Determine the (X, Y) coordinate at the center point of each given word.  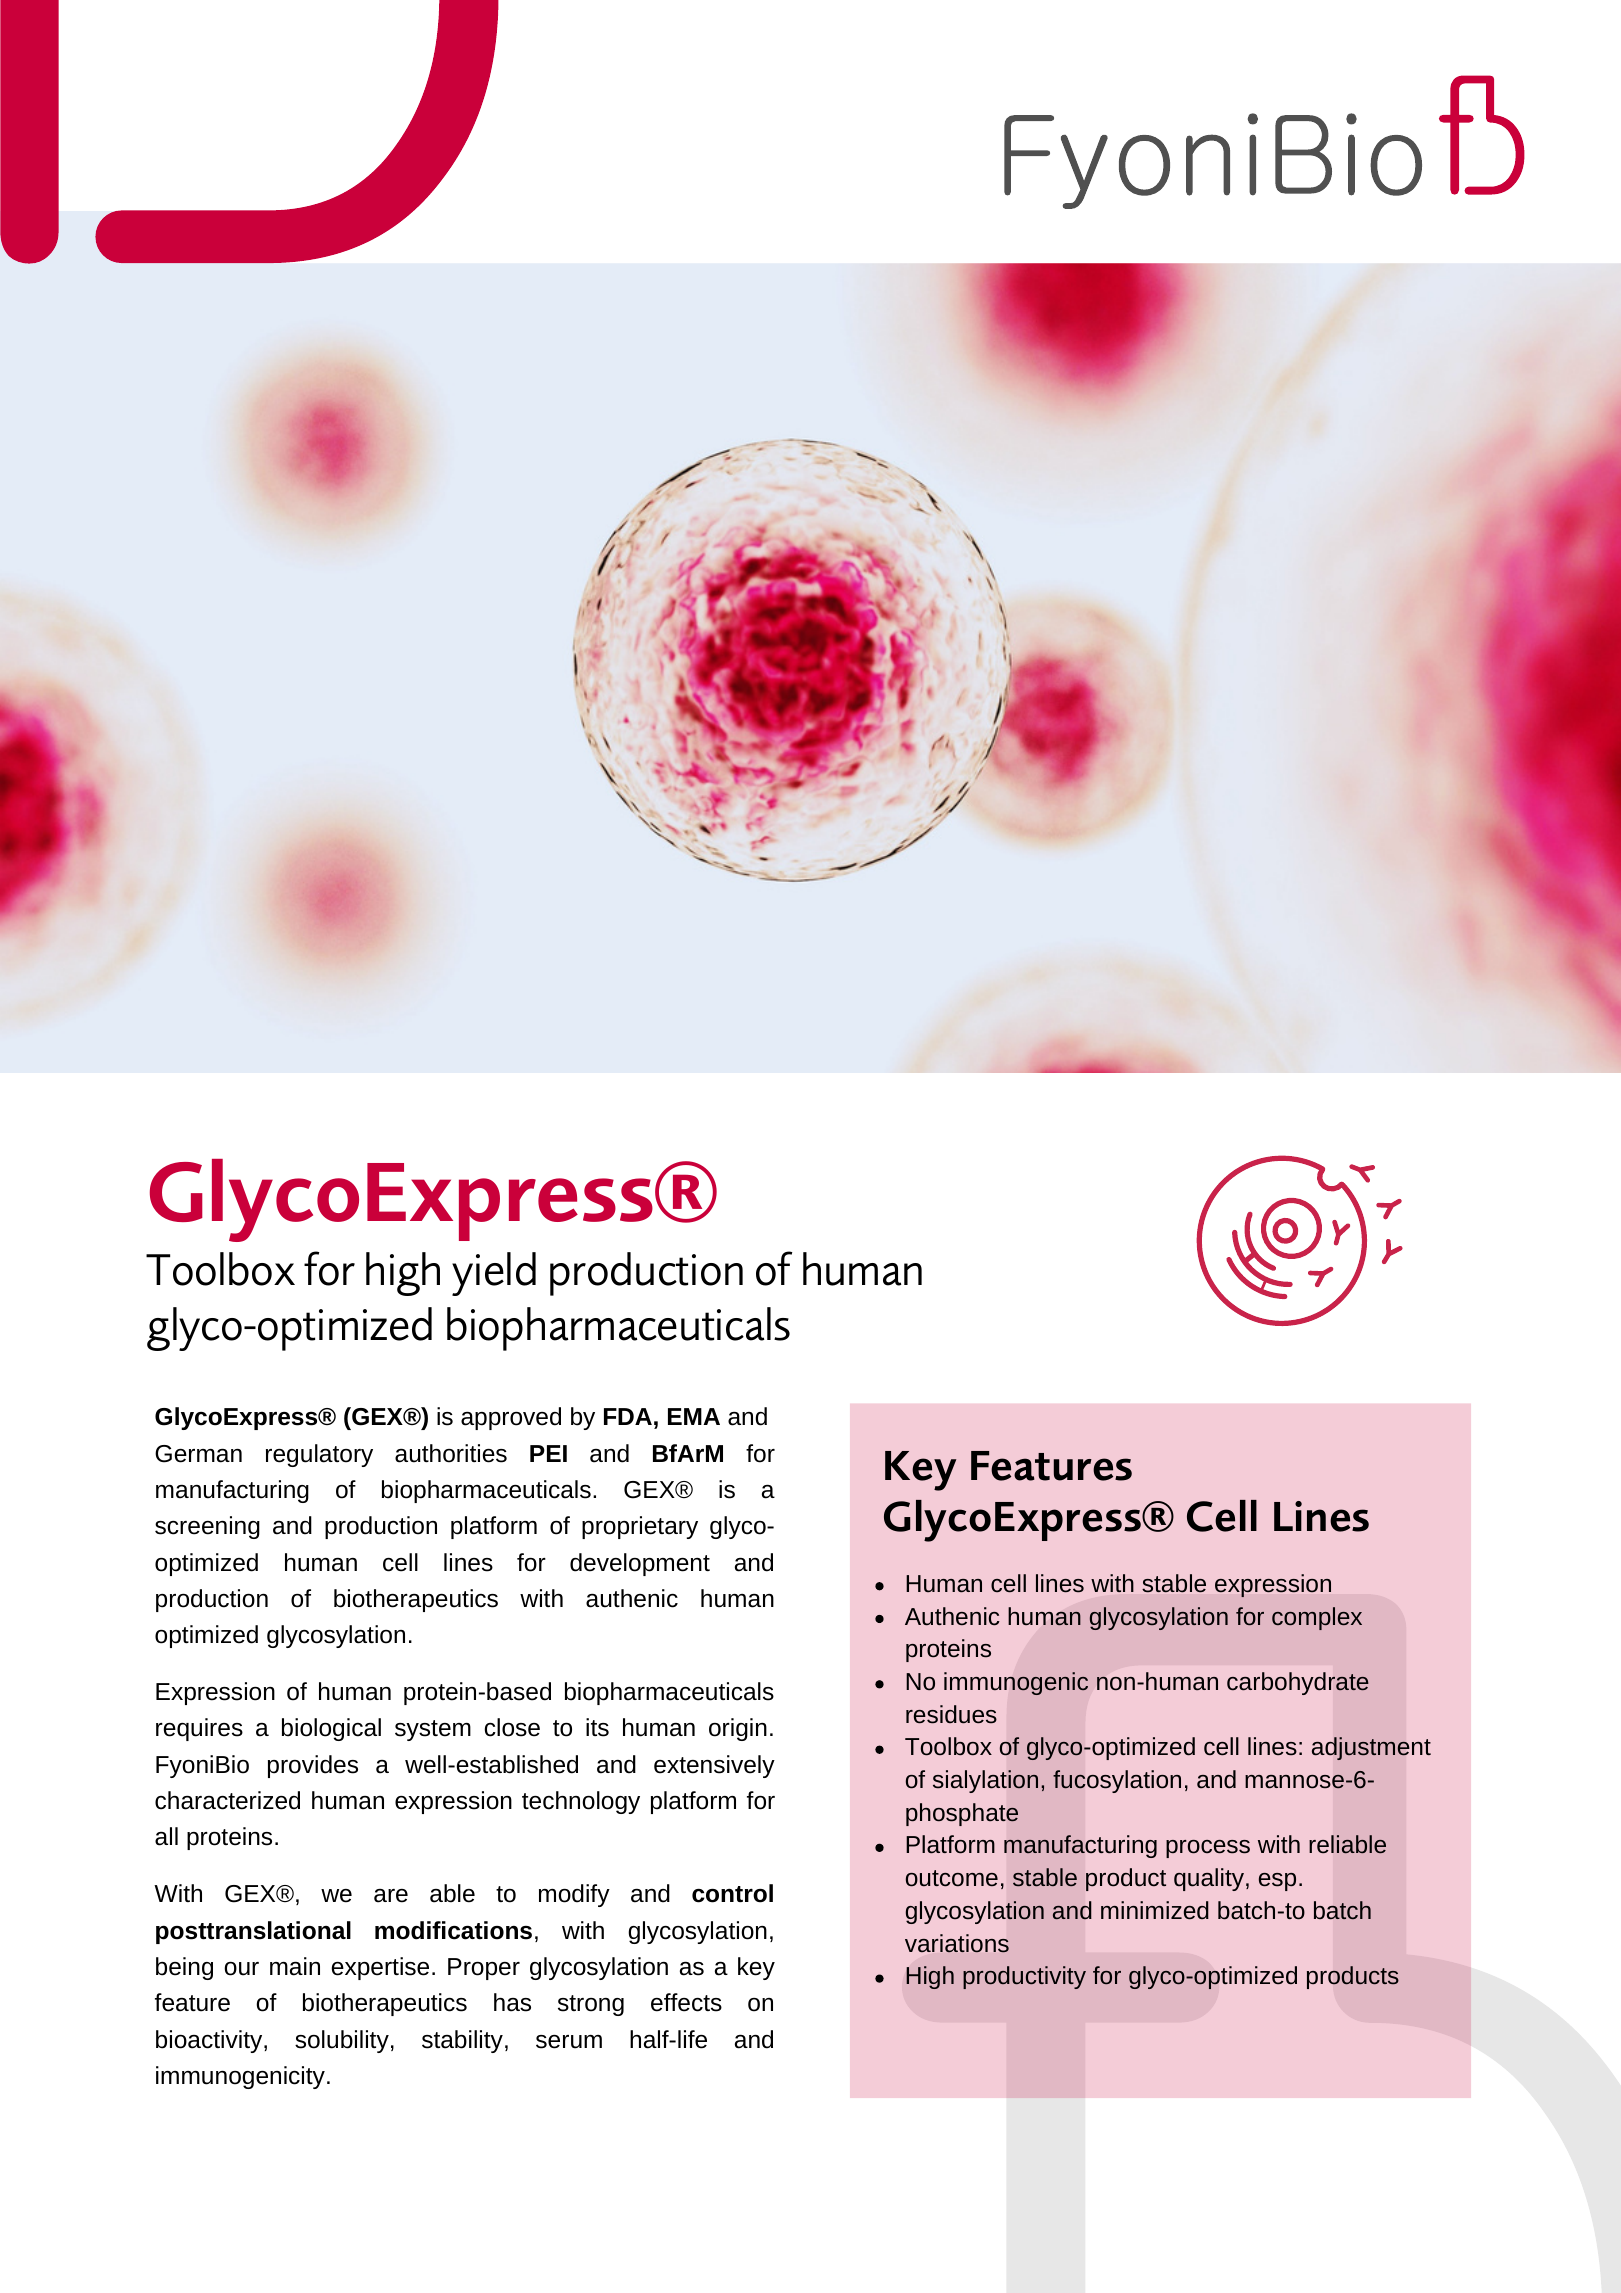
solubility (342, 2041)
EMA (694, 1416)
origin (738, 1729)
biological (331, 1729)
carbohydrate (1298, 1683)
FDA (628, 1416)
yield (494, 1274)
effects (686, 2002)
